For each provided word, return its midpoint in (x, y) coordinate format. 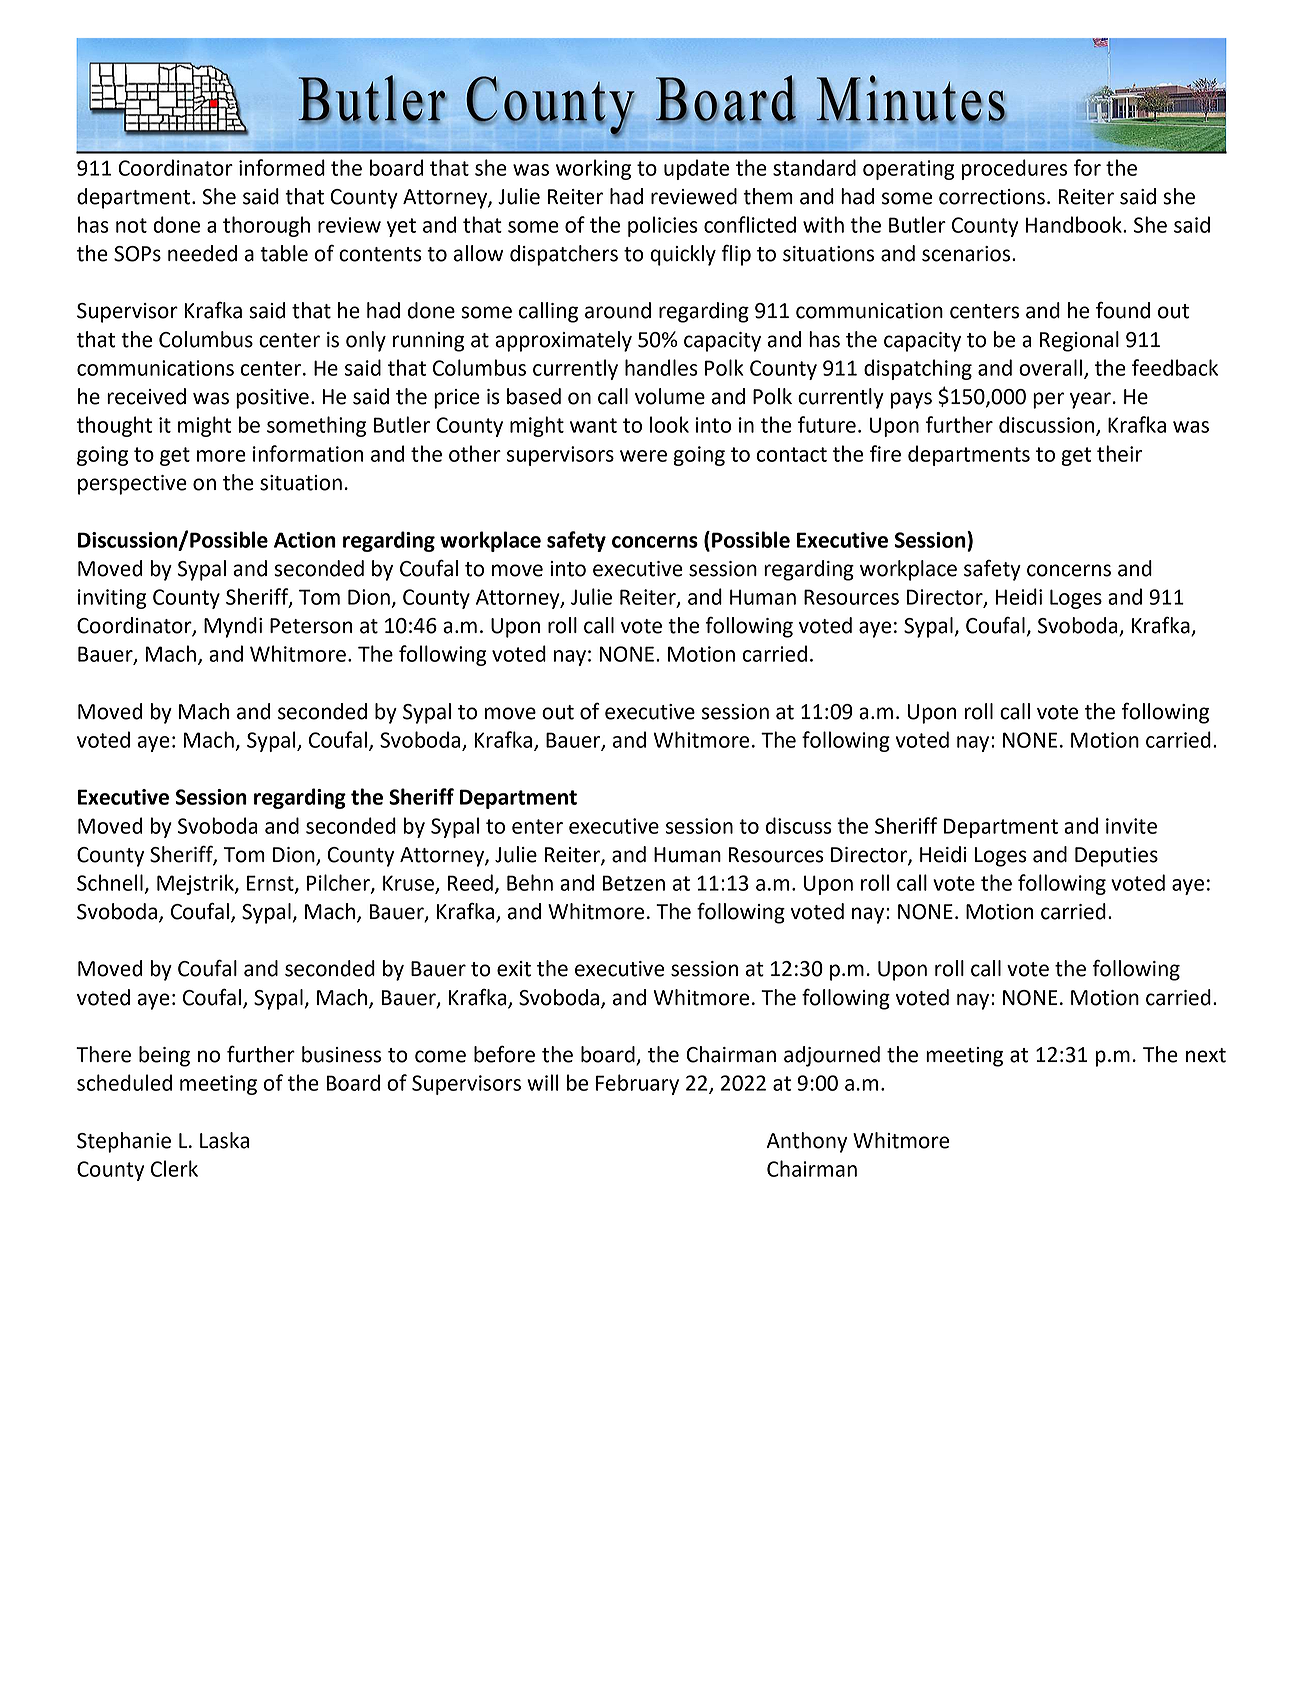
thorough (266, 226)
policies (663, 226)
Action (305, 540)
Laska (224, 1140)
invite (1131, 826)
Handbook (1075, 224)
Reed (470, 882)
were (643, 456)
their (1119, 453)
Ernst (271, 884)
